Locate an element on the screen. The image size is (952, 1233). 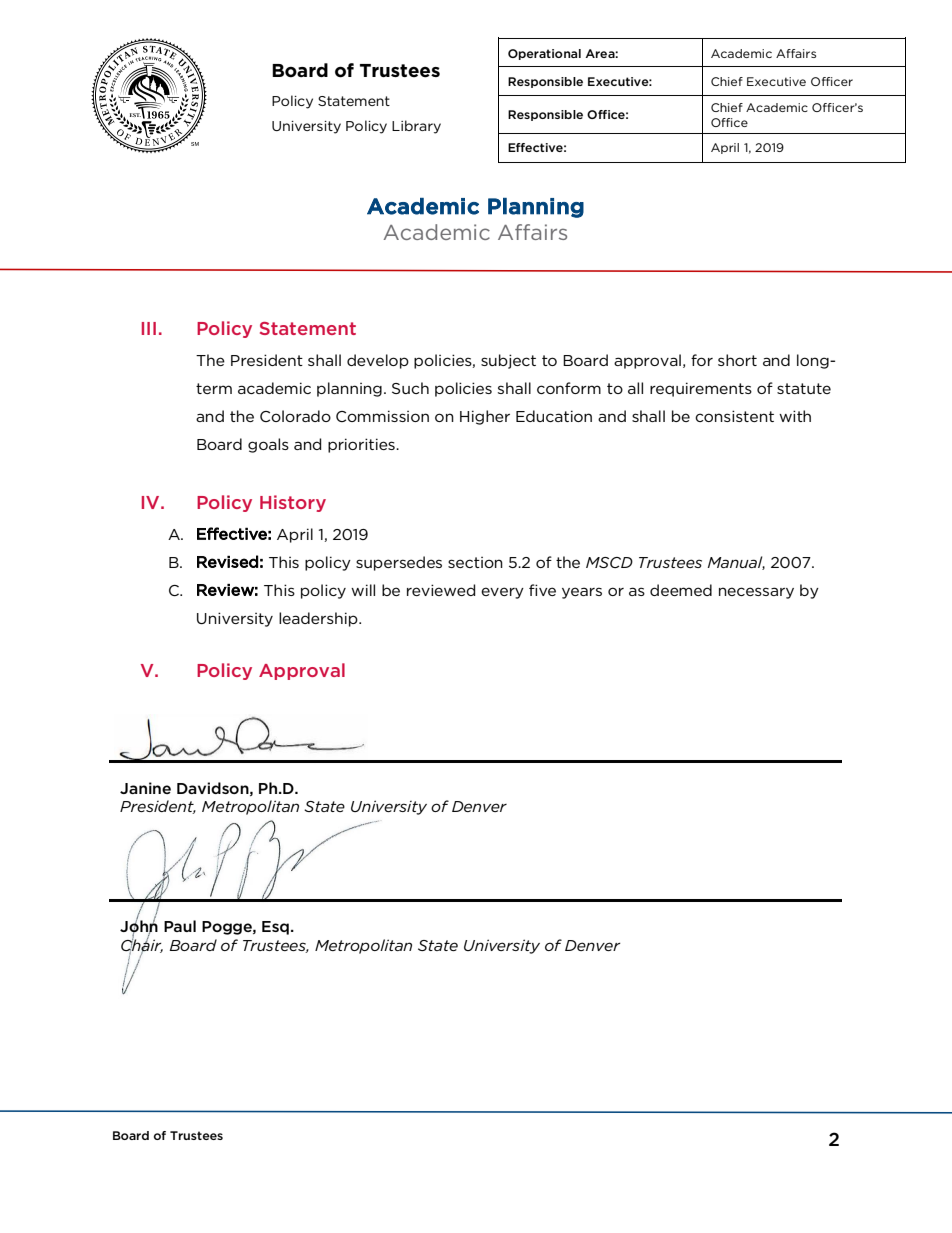
Janine is located at coordinates (145, 788).
